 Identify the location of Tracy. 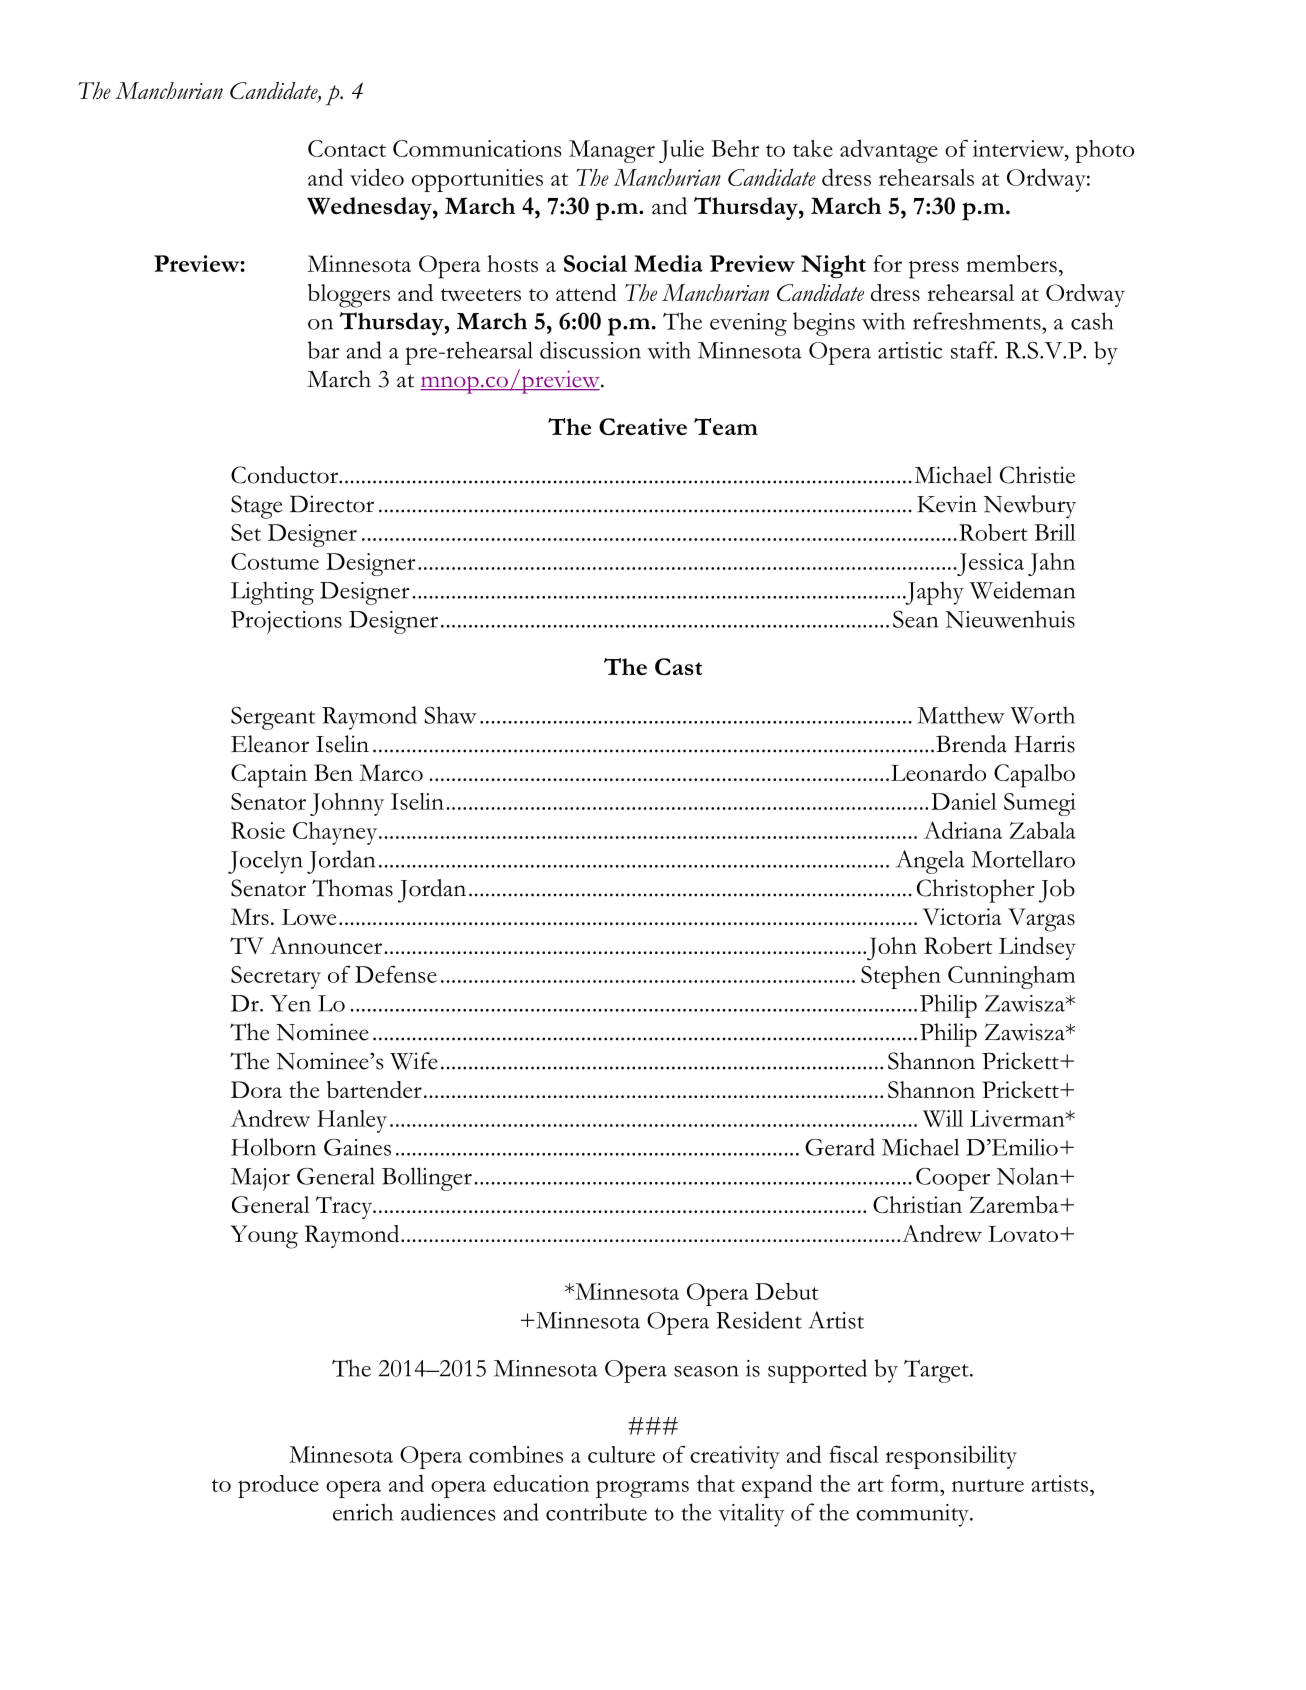
(345, 1207).
